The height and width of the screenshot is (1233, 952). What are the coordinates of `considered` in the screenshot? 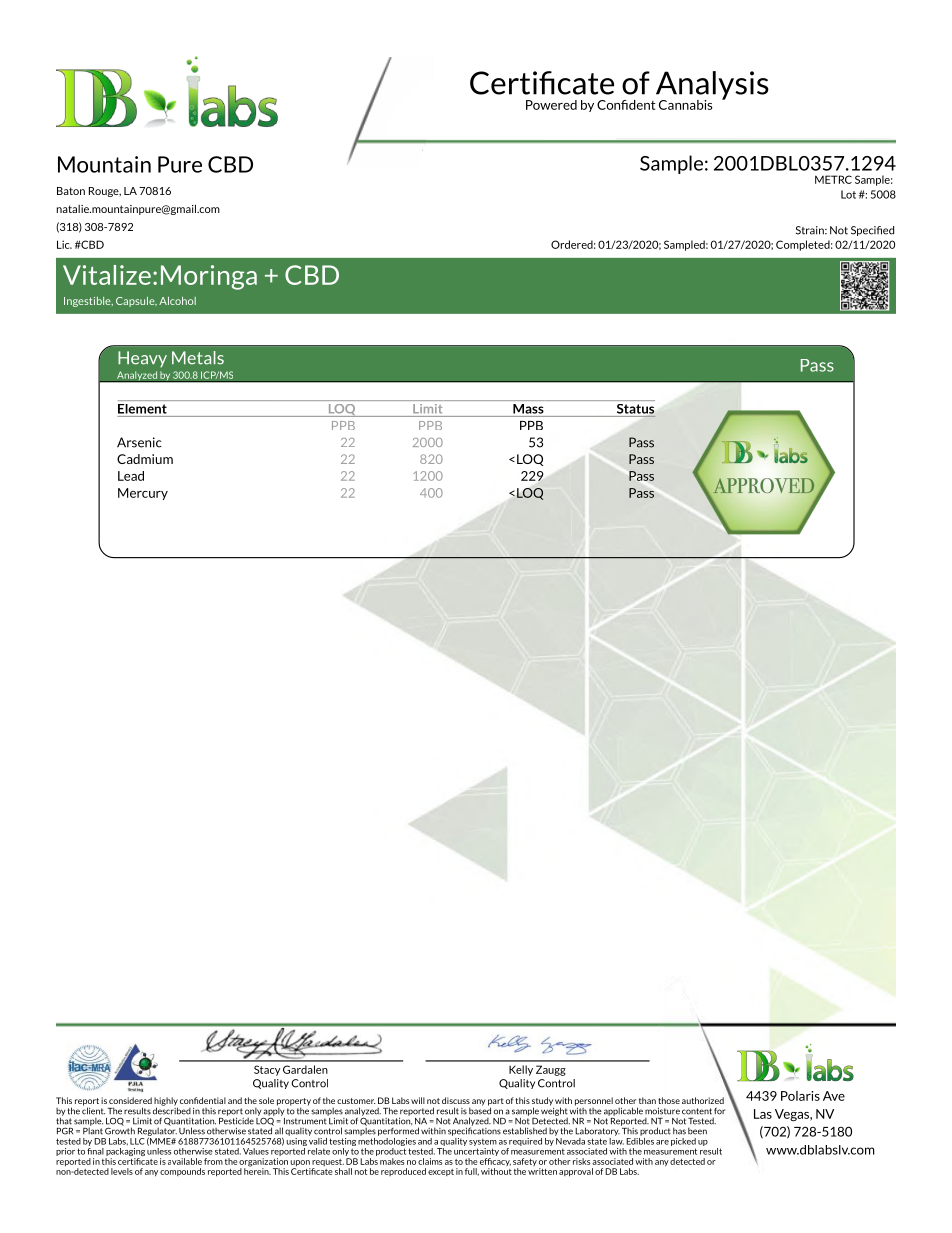 It's located at (130, 1100).
